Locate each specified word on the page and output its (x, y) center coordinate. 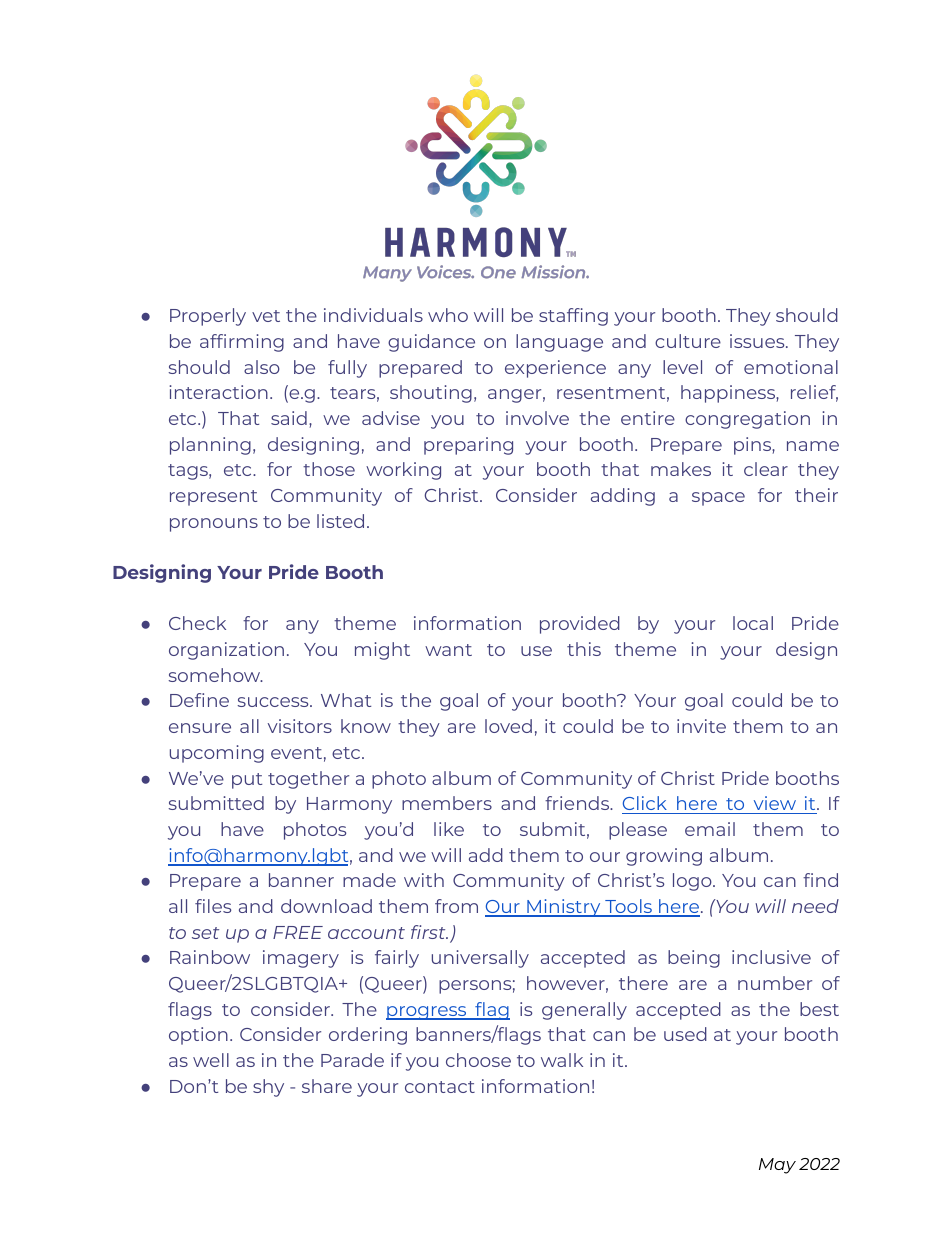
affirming (242, 343)
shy (268, 1088)
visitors (300, 726)
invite (701, 726)
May (777, 1166)
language (559, 343)
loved (508, 726)
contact (440, 1087)
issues (758, 341)
